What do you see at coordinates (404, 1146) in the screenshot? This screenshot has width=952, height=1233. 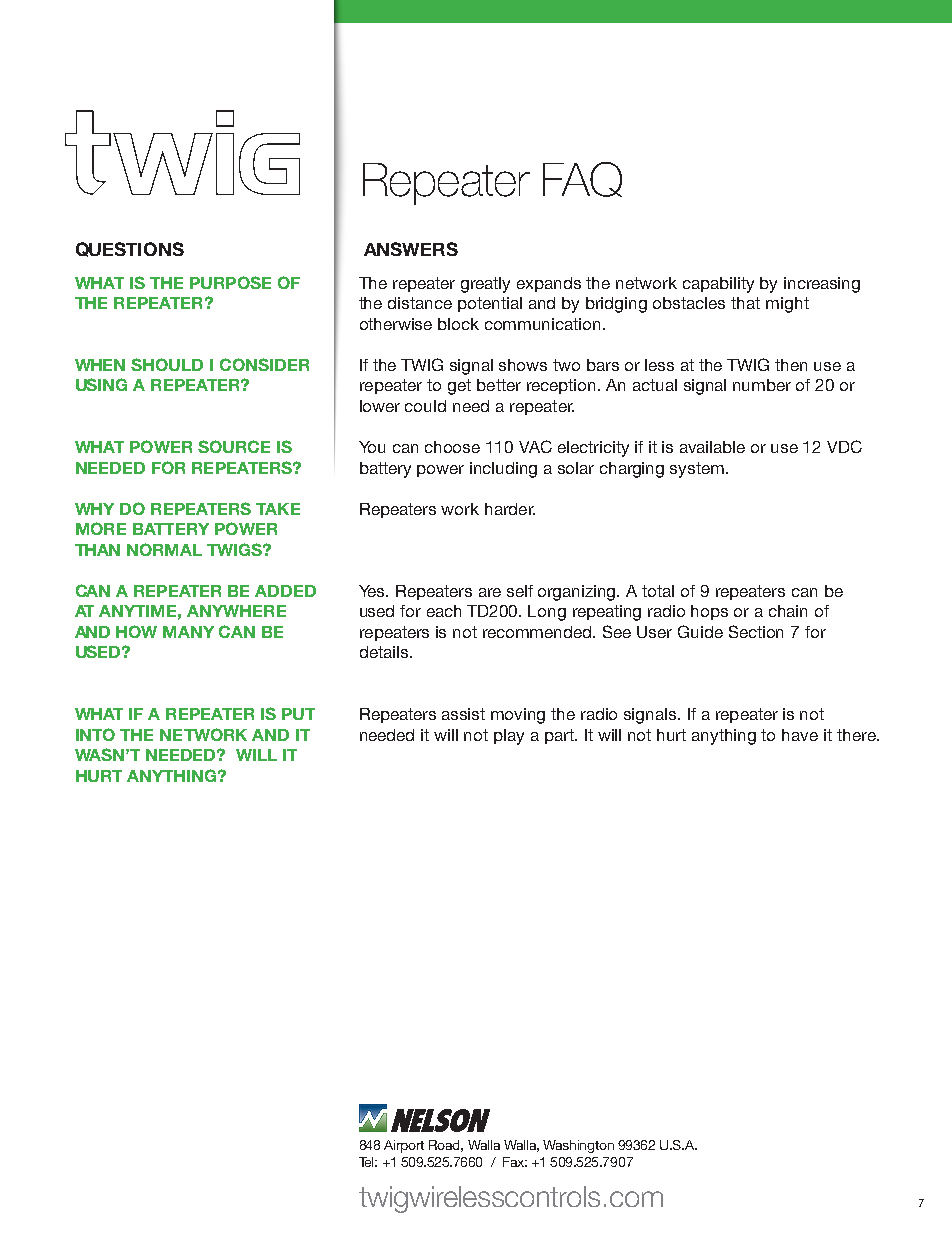 I see `Airport` at bounding box center [404, 1146].
